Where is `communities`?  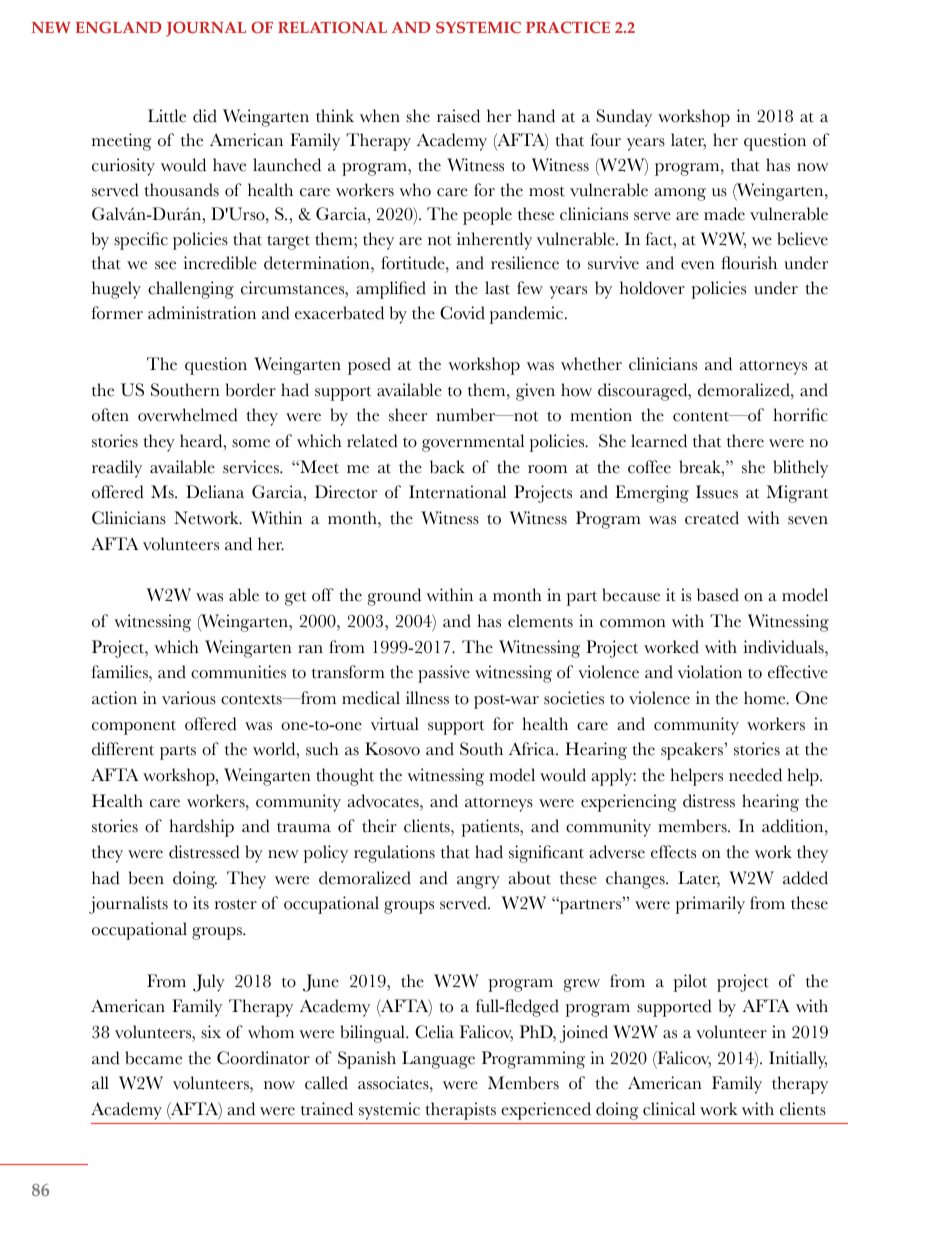 communities is located at coordinates (238, 672).
